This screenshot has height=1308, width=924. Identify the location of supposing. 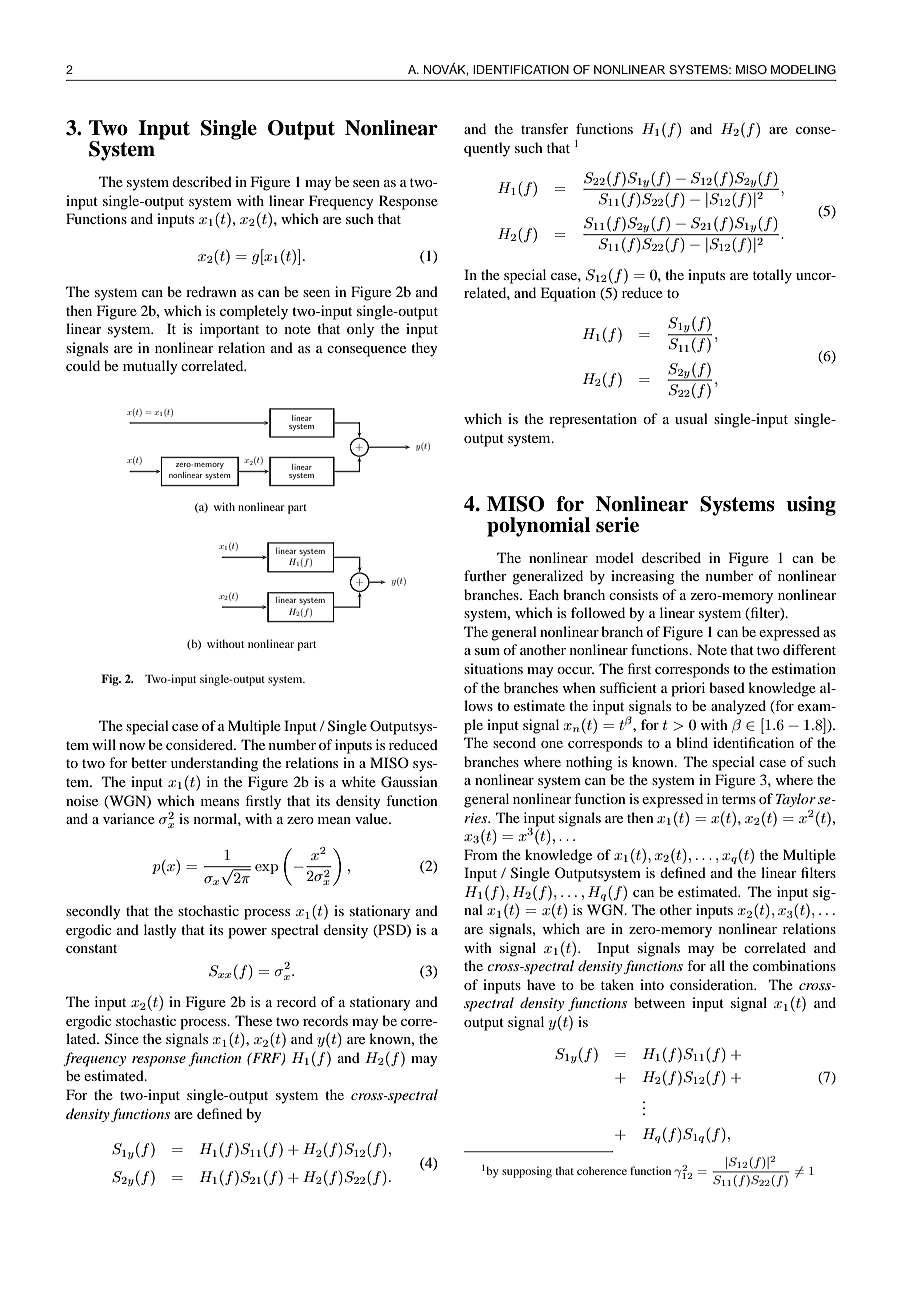
(527, 1172).
